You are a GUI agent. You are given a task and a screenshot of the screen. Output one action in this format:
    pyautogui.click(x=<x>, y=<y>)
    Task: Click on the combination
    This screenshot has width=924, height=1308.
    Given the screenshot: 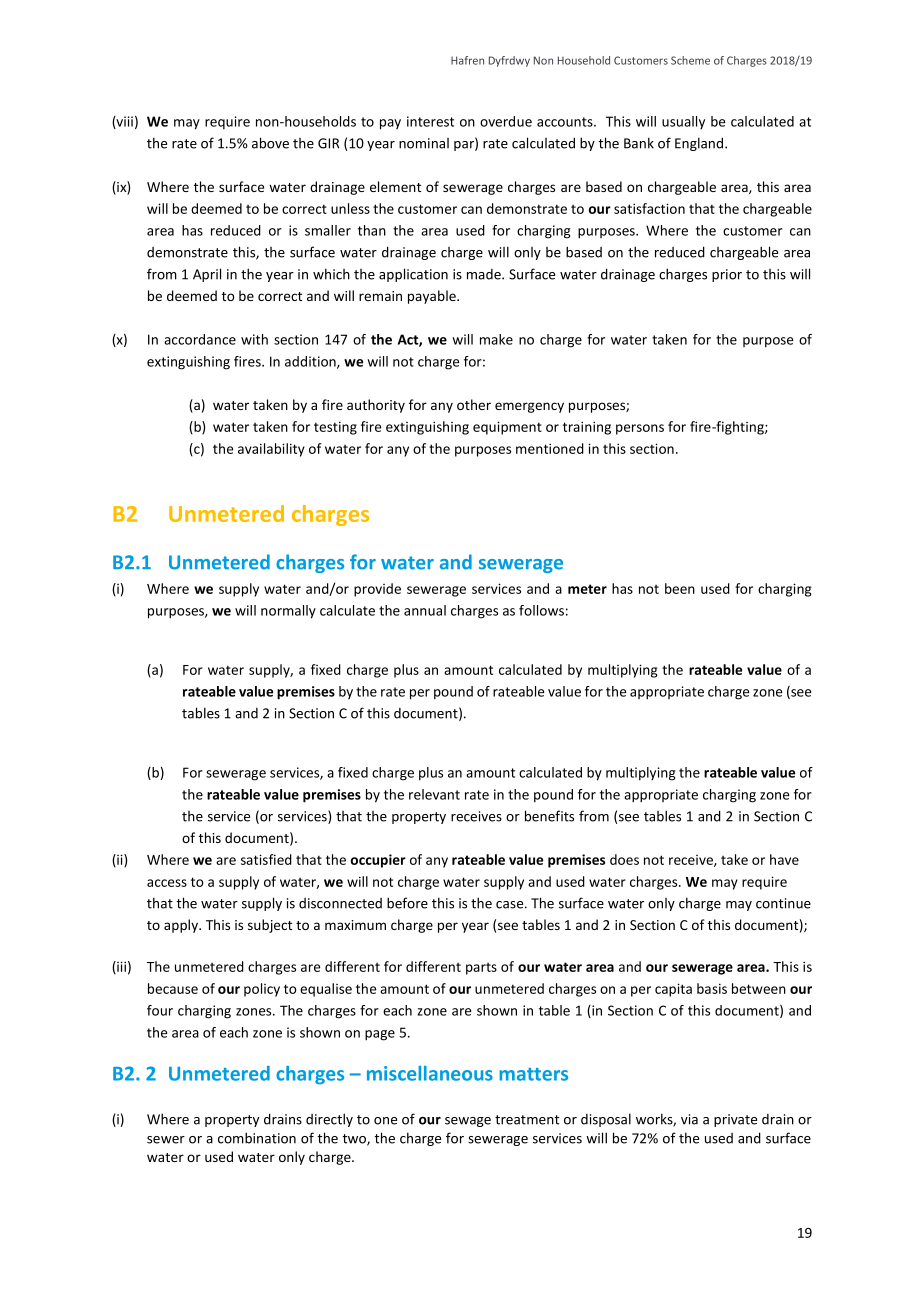 What is the action you would take?
    pyautogui.click(x=257, y=1138)
